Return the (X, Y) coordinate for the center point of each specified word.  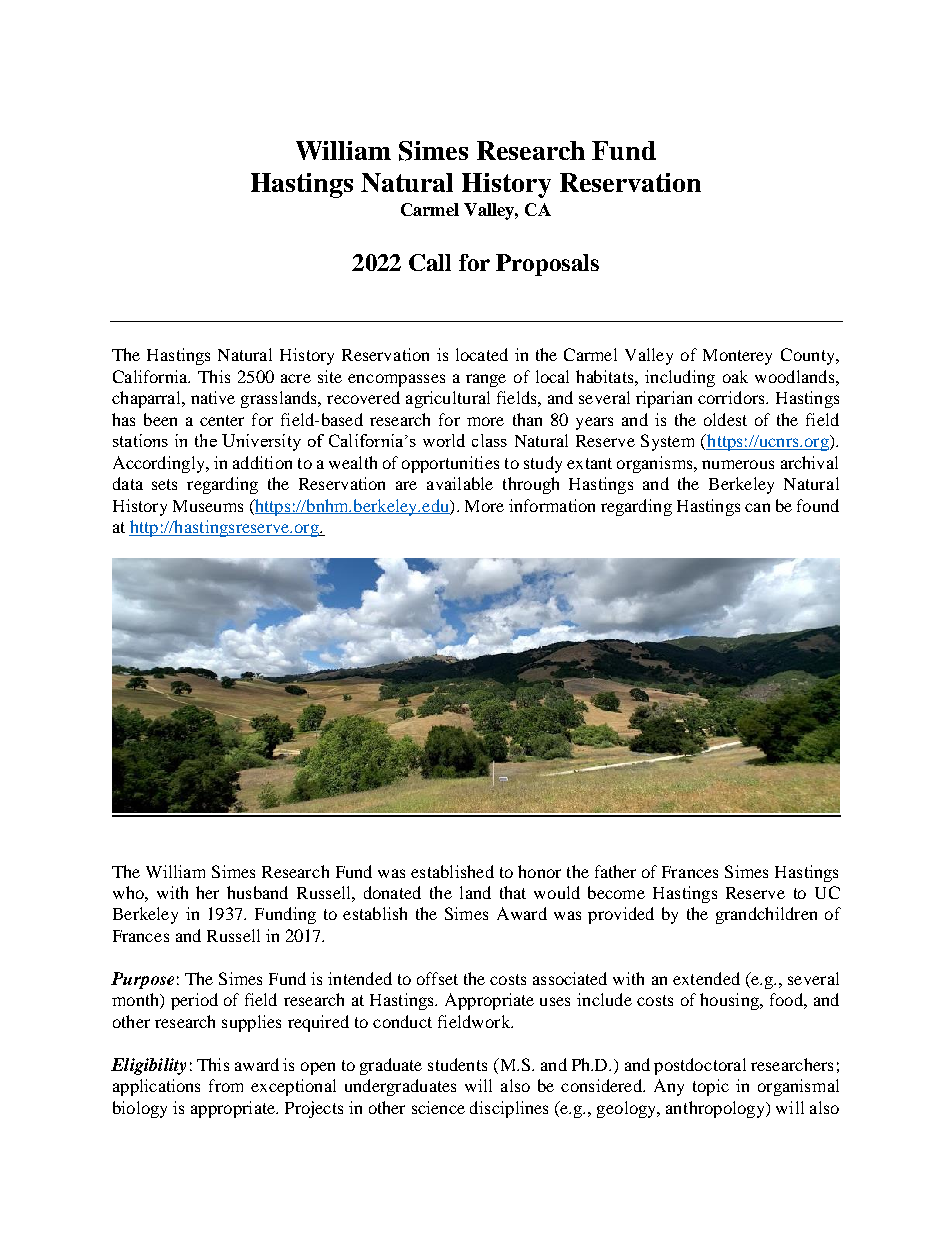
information (552, 505)
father (615, 871)
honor (539, 871)
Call (430, 262)
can (757, 507)
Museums (208, 506)
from (226, 1085)
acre (296, 378)
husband (257, 892)
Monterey (737, 357)
